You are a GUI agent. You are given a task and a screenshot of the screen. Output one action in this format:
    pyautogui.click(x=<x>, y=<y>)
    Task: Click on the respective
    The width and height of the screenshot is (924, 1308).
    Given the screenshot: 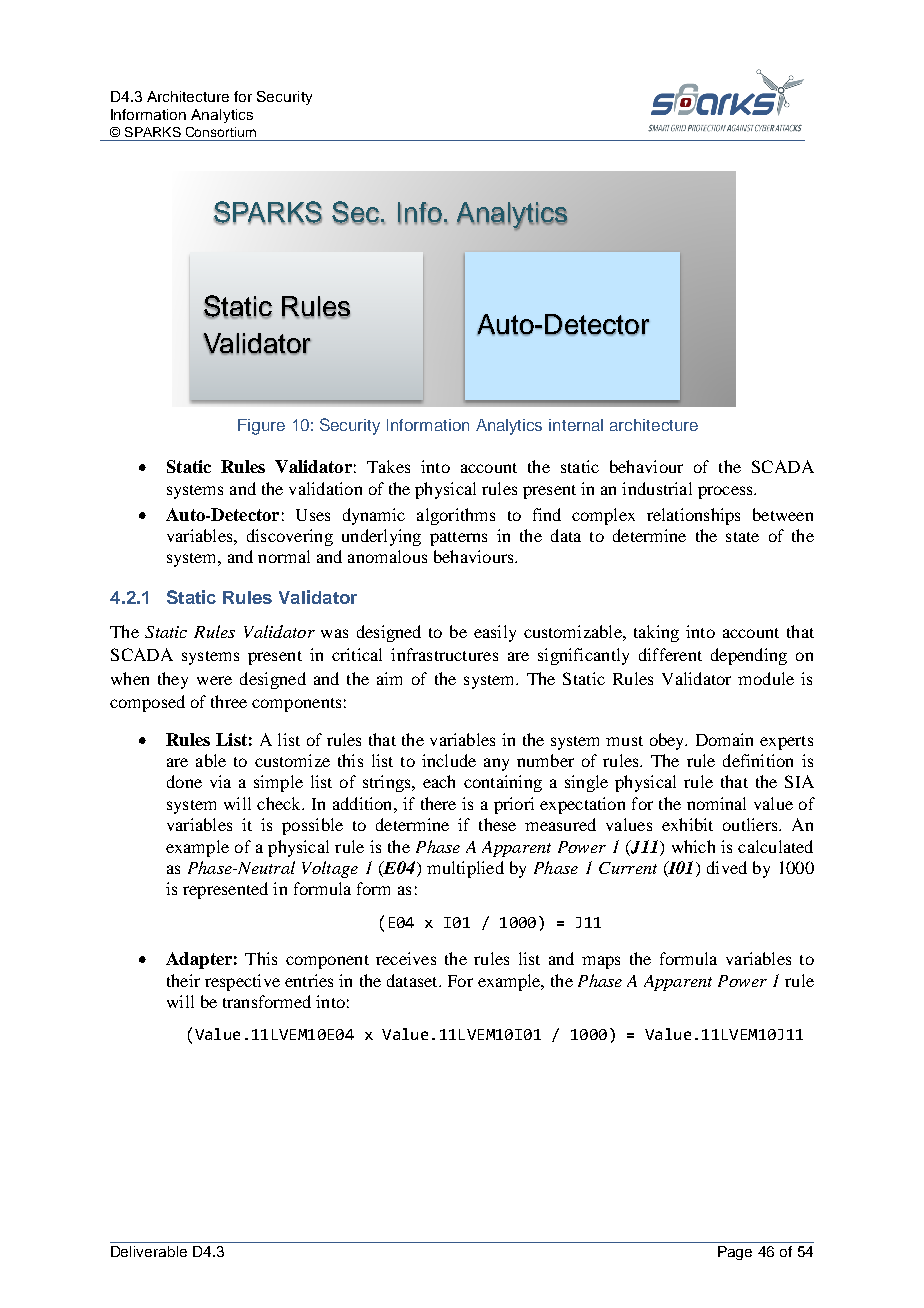 What is the action you would take?
    pyautogui.click(x=242, y=982)
